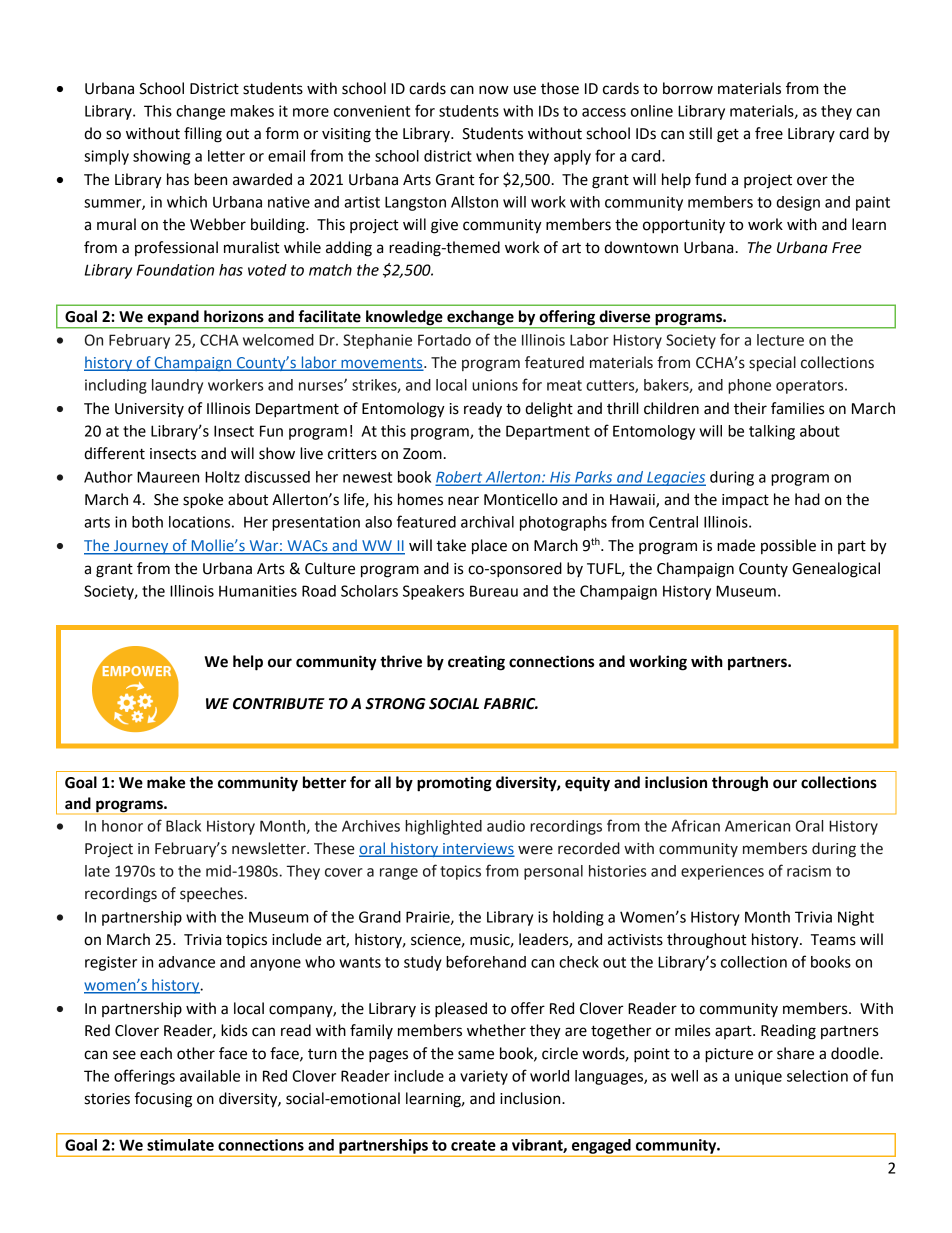  What do you see at coordinates (163, 1100) in the image?
I see `focusing` at bounding box center [163, 1100].
